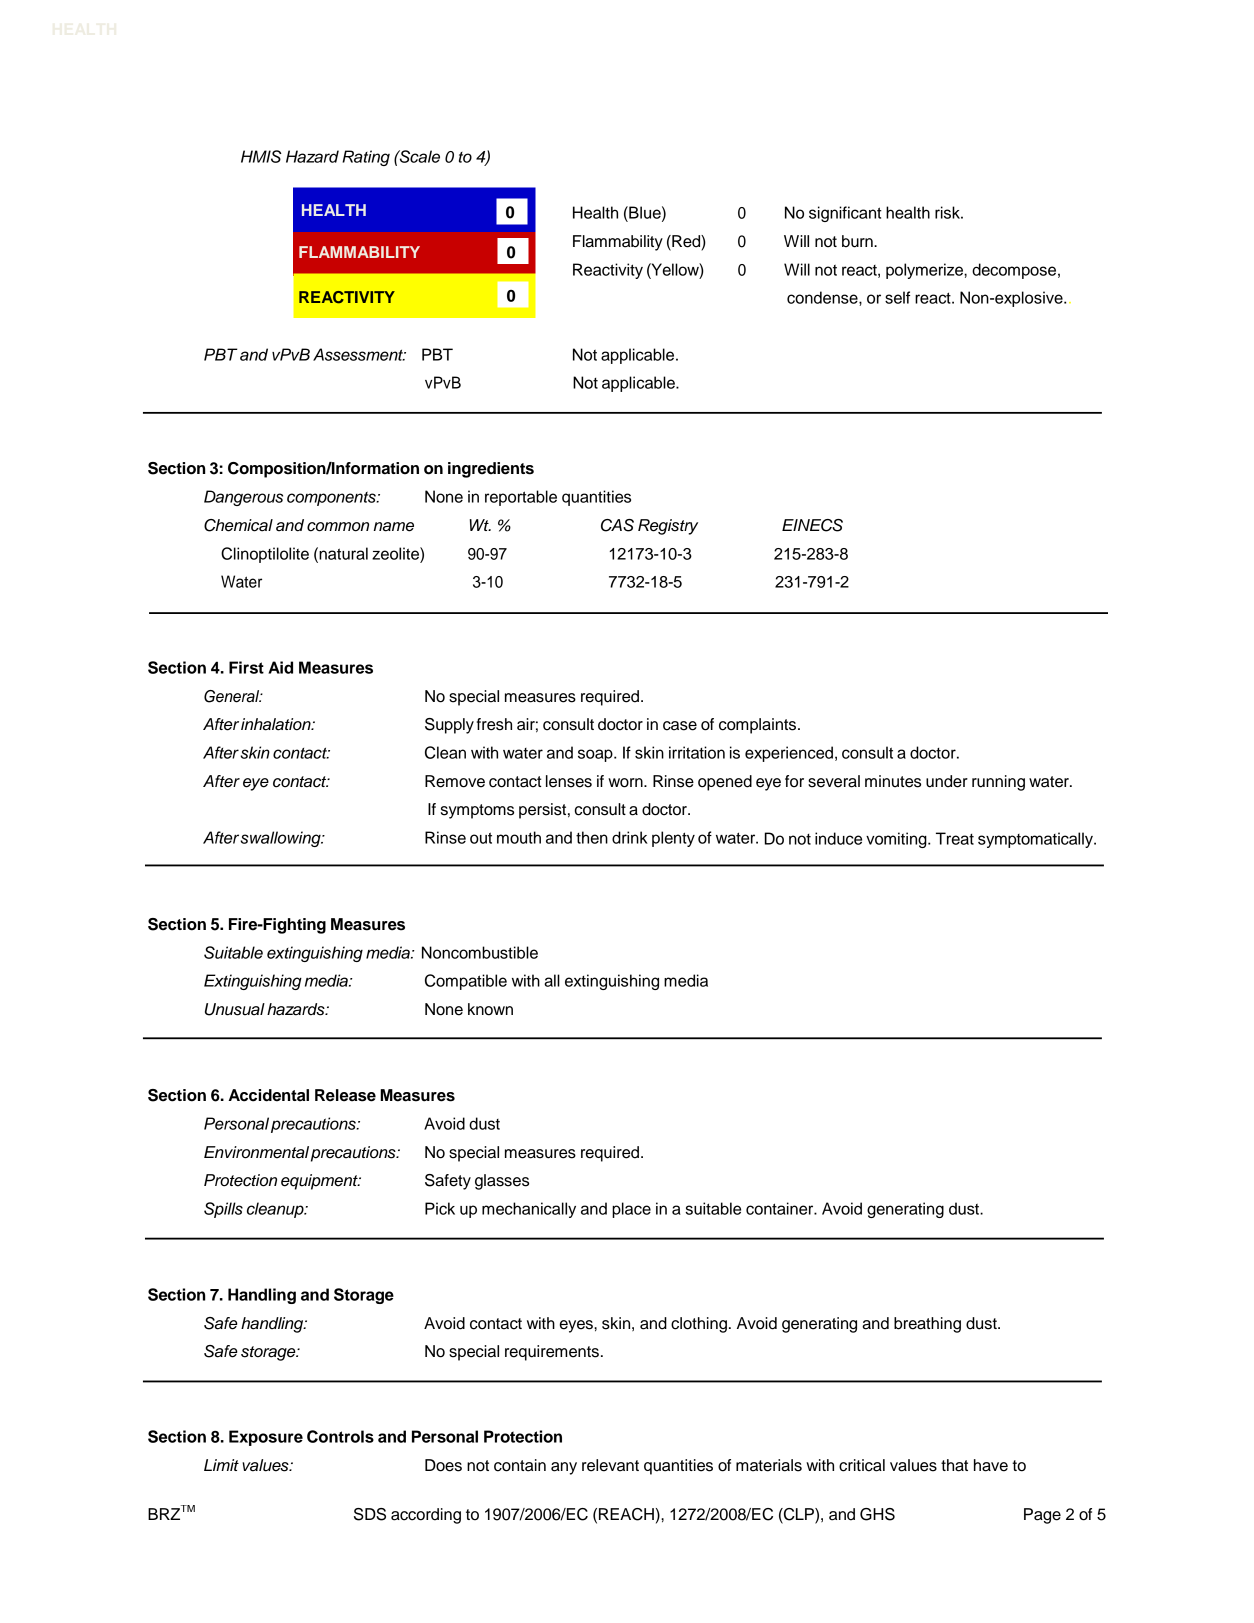  What do you see at coordinates (955, 838) in the screenshot?
I see `Treat` at bounding box center [955, 838].
